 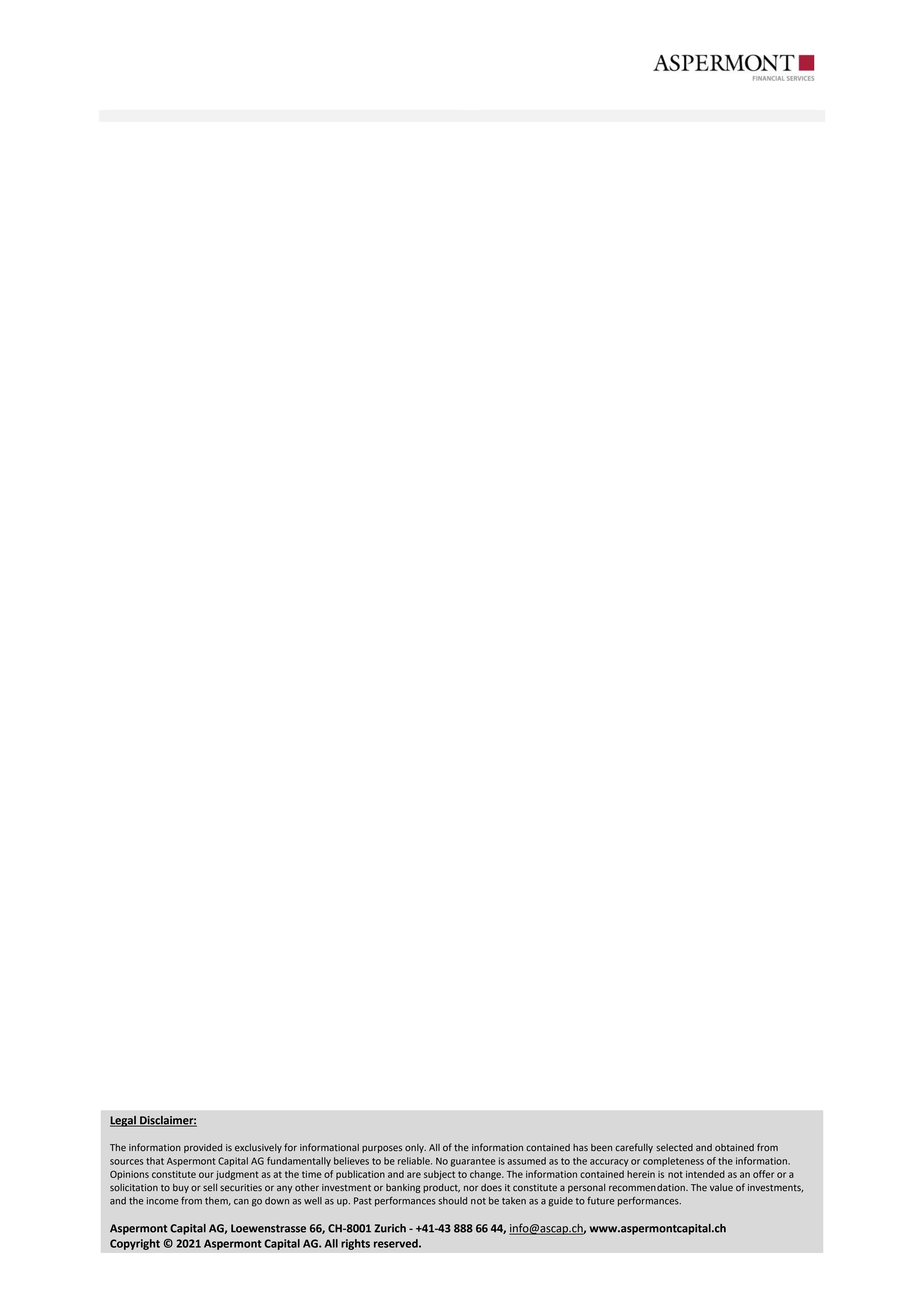 I want to click on can, so click(x=241, y=1202).
